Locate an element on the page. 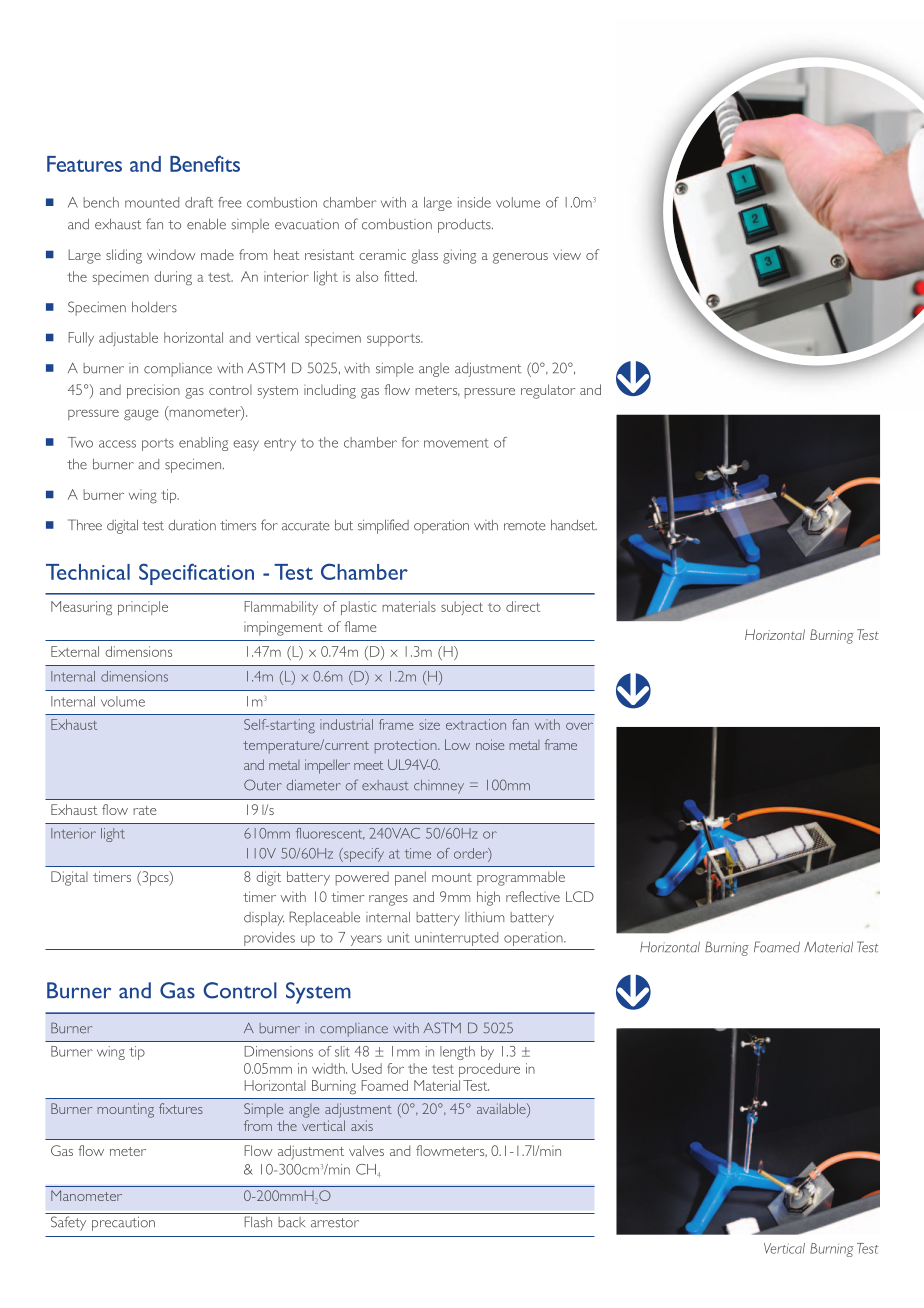 The height and width of the page is (1308, 924). precaution is located at coordinates (123, 1224).
